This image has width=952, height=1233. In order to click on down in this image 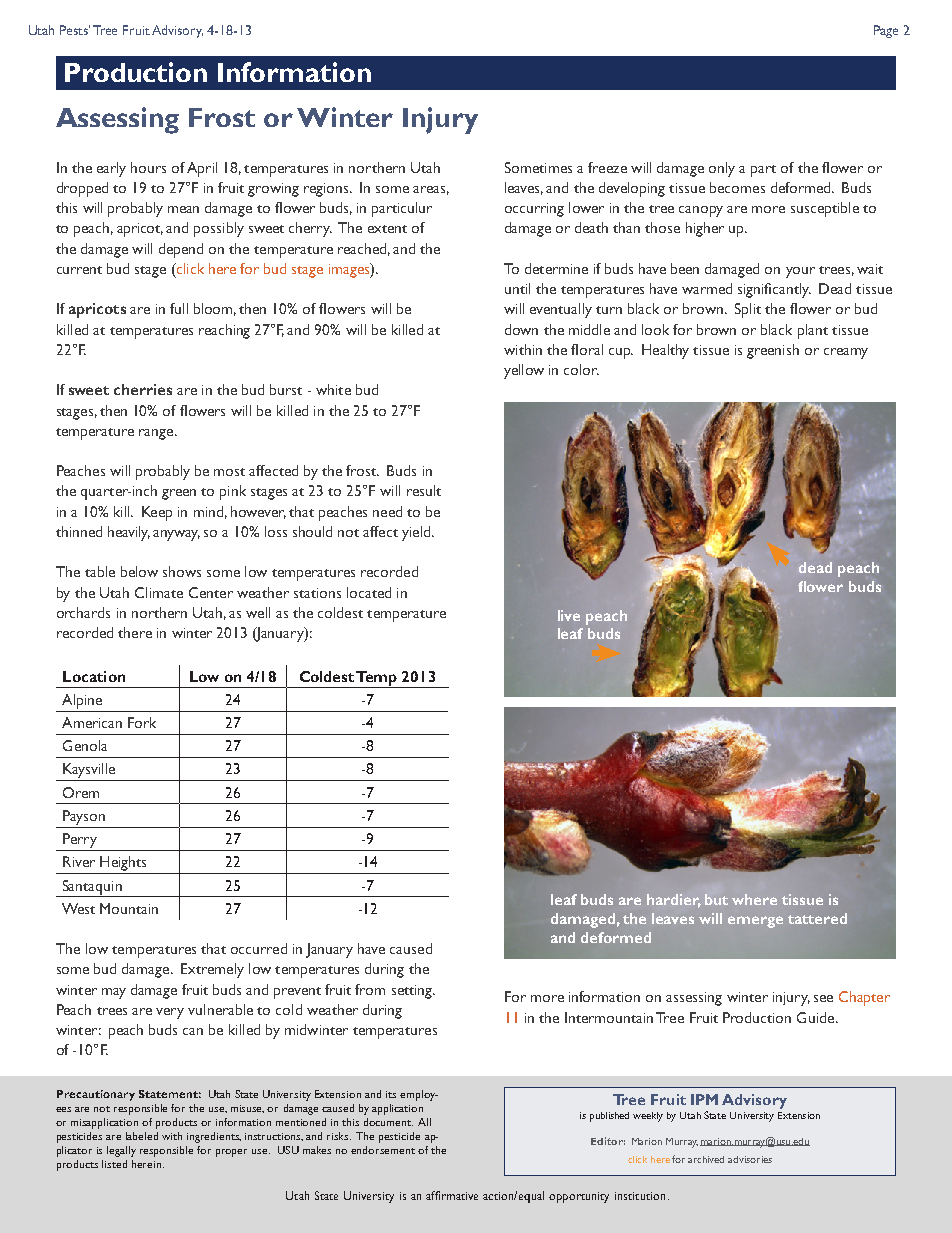, I will do `click(521, 329)`.
